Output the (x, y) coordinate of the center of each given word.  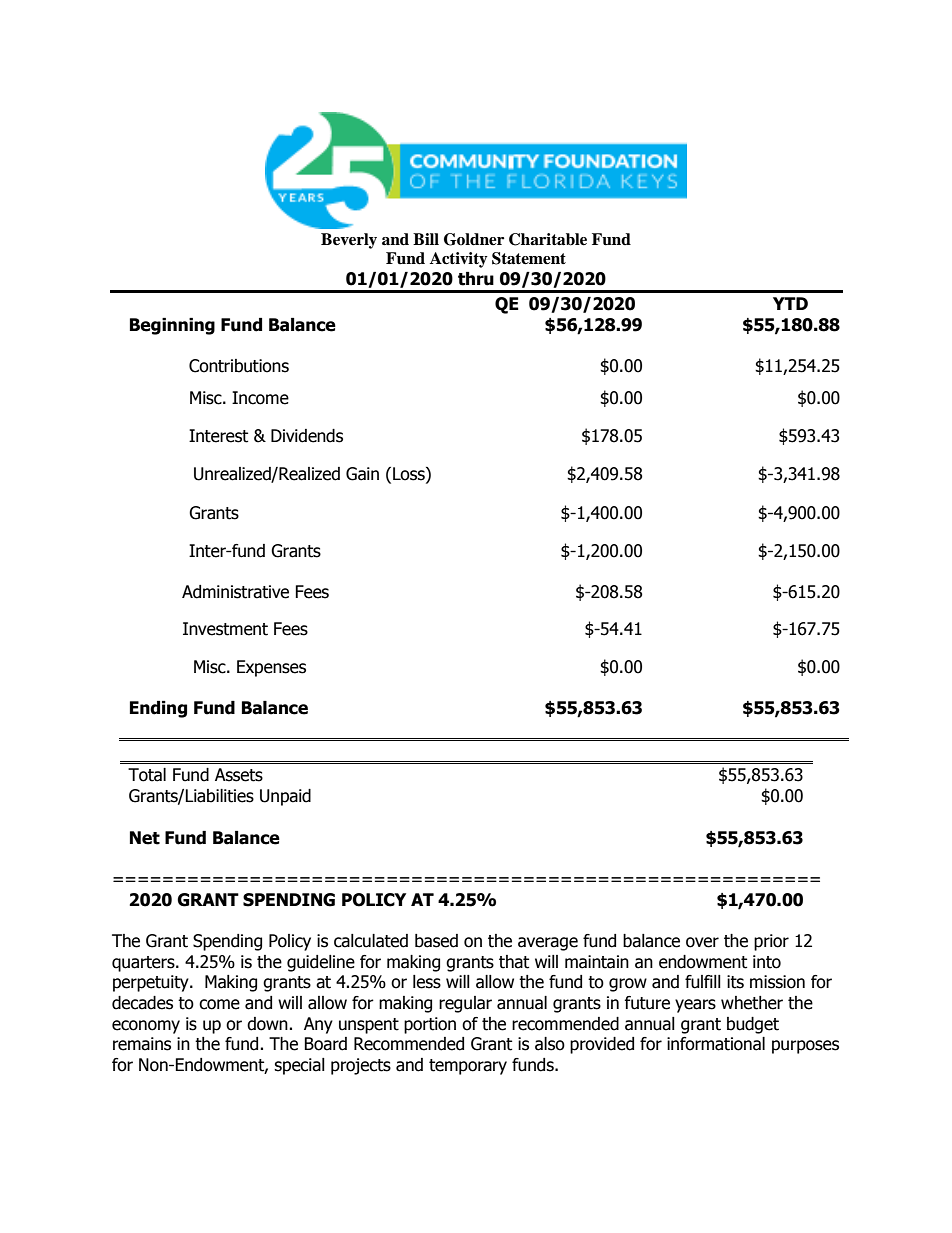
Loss (410, 475)
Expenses (271, 668)
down (268, 1024)
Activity (459, 260)
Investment (225, 629)
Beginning (172, 326)
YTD (790, 303)
